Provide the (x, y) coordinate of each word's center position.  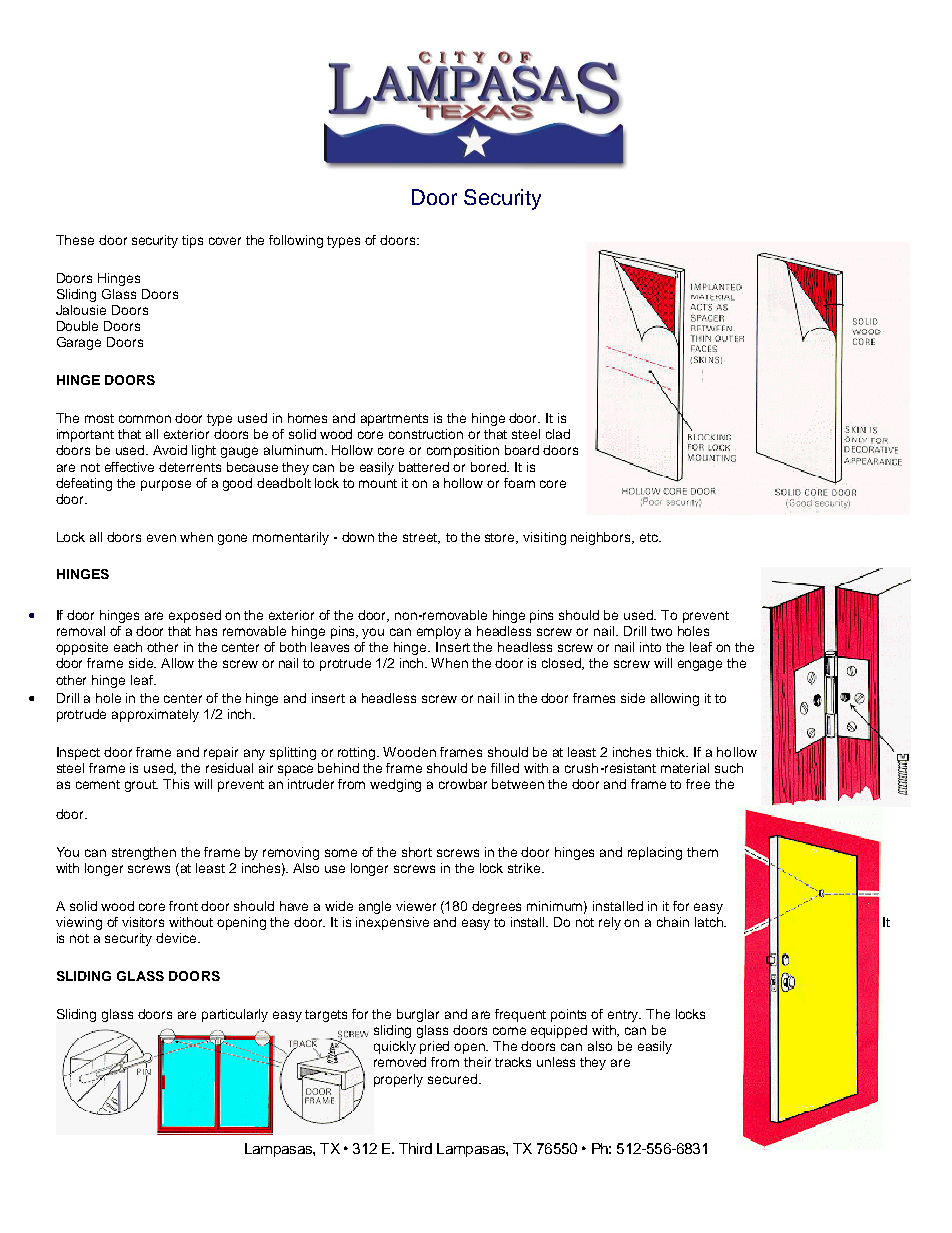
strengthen (144, 853)
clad (558, 434)
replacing (655, 853)
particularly (235, 1015)
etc (650, 537)
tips (192, 241)
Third (415, 1148)
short (417, 852)
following (296, 241)
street (421, 538)
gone (232, 539)
